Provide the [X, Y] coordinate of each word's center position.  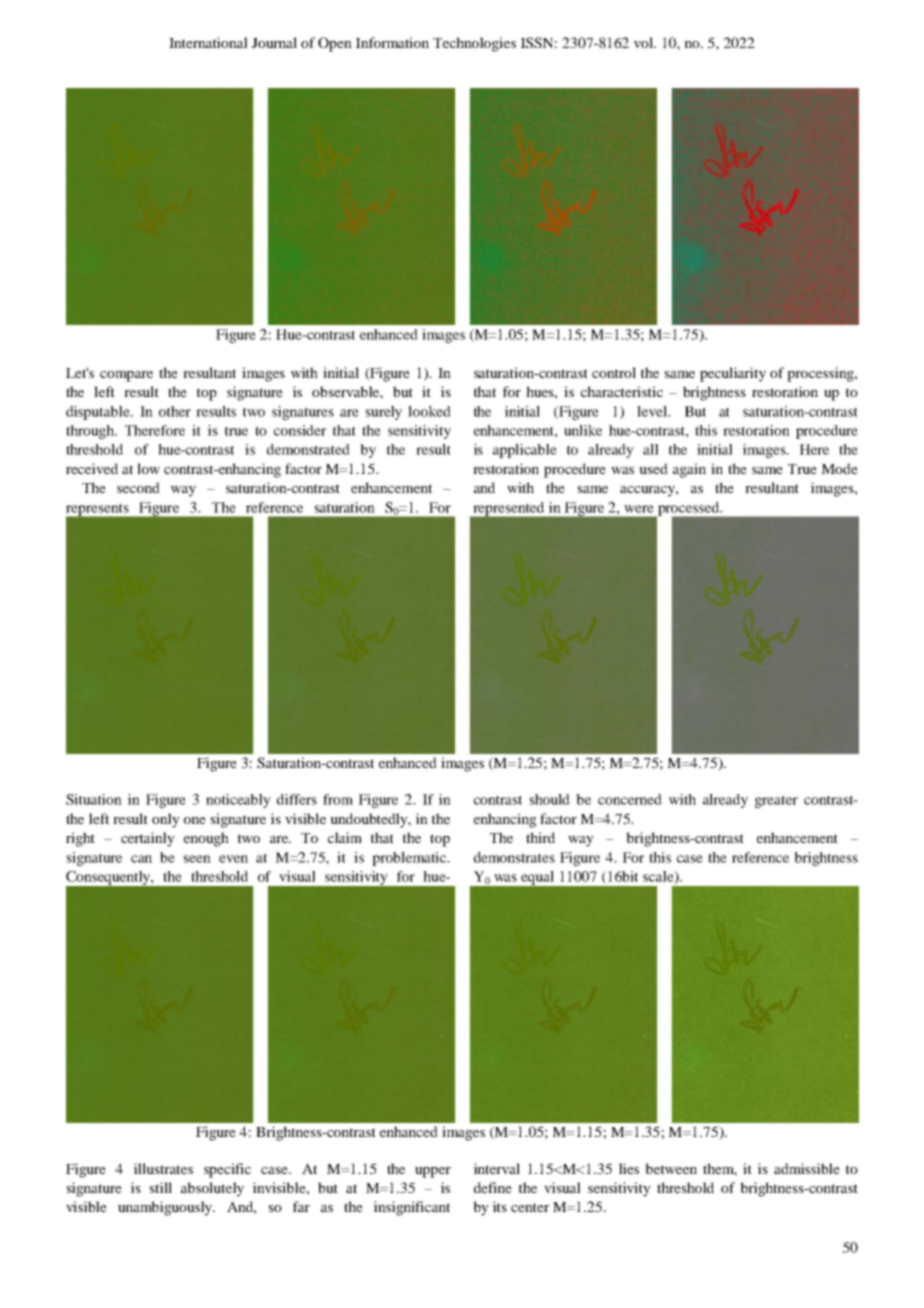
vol [645, 42]
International [208, 42]
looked [429, 411]
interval [496, 1168]
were [639, 509]
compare [126, 376]
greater [776, 801]
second [138, 487]
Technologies [474, 44]
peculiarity [733, 374]
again [689, 470]
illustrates [163, 1168]
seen [197, 859]
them [720, 1169]
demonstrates [514, 857]
